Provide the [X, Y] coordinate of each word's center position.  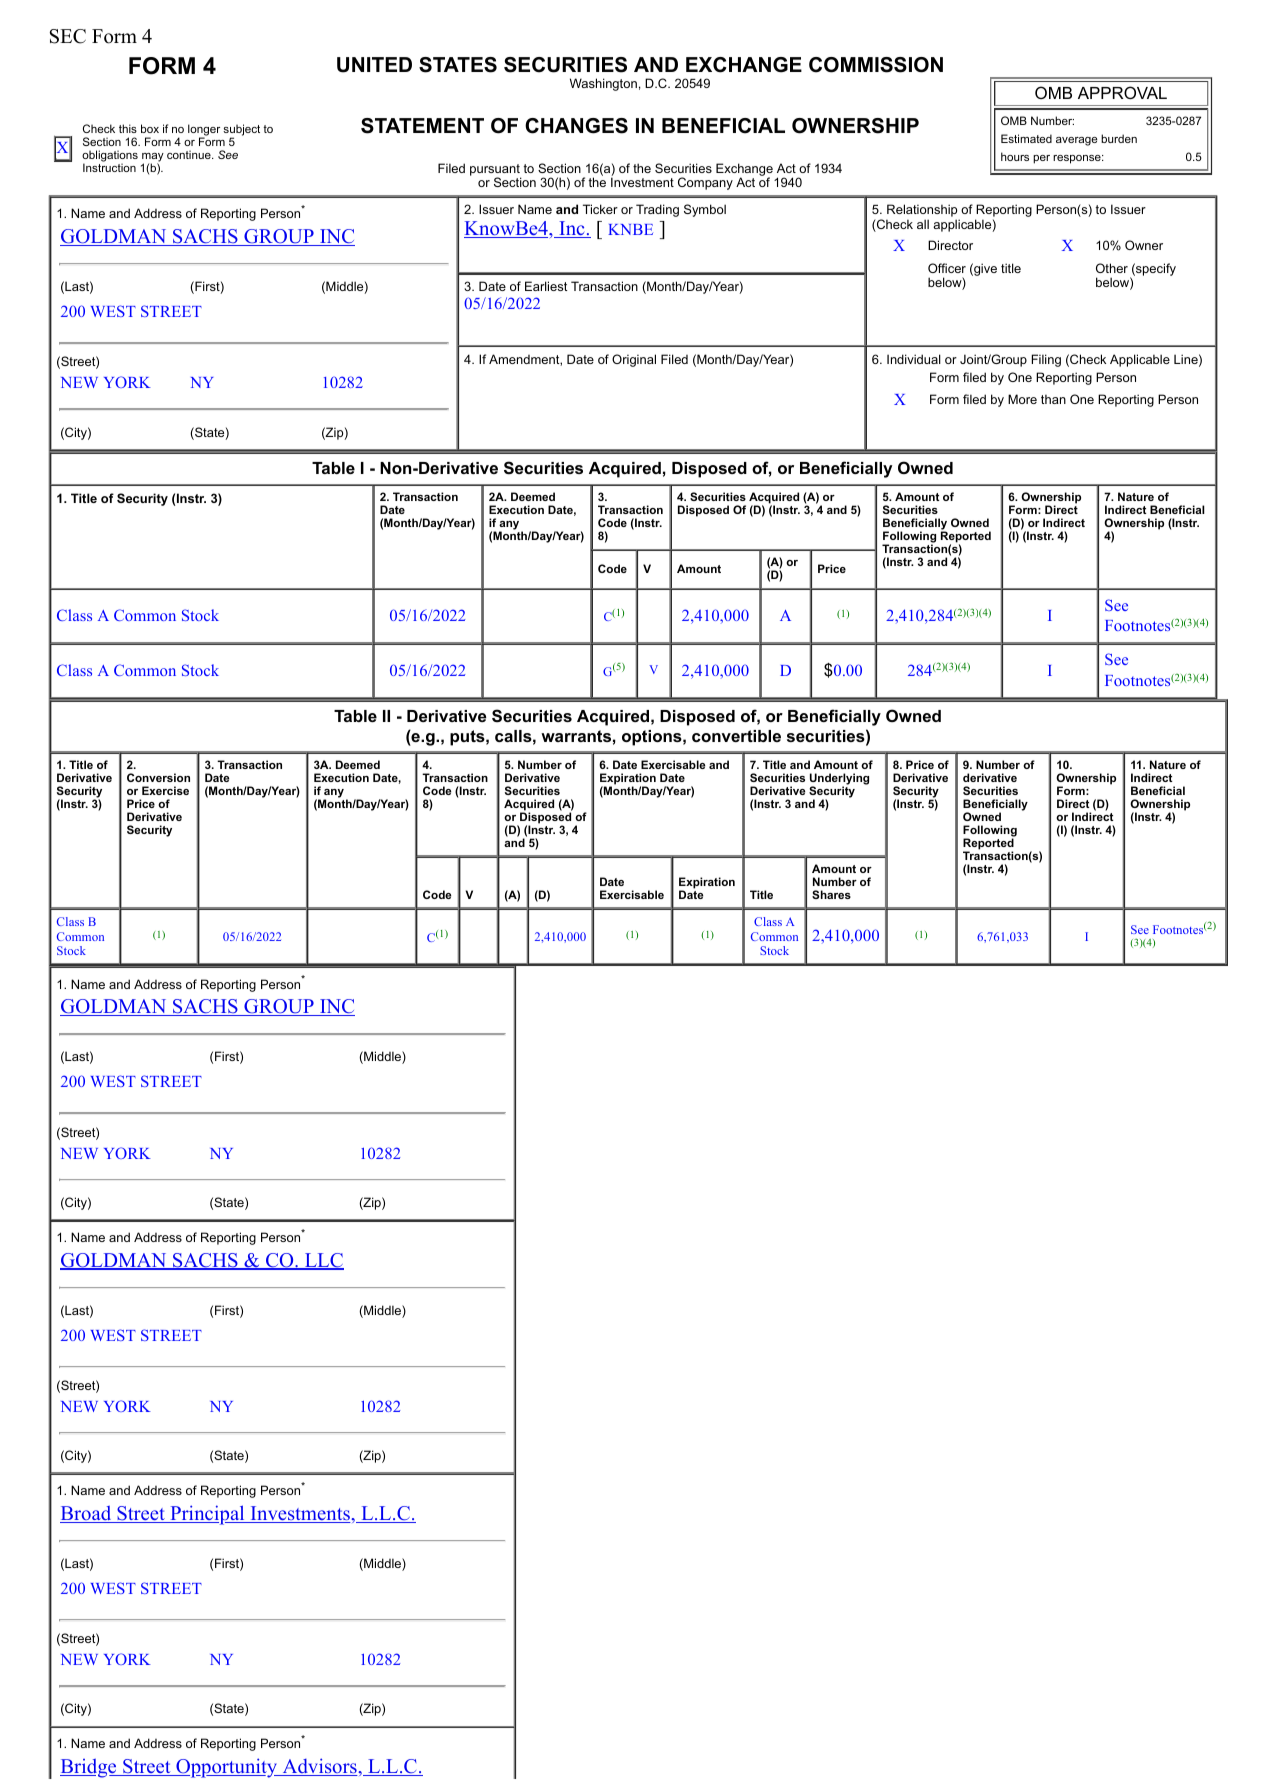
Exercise [165, 790]
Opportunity [227, 1768]
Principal [207, 1515]
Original [634, 360]
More [1022, 399]
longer [204, 131]
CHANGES [576, 126]
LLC [323, 1261]
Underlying [839, 780]
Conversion [158, 777]
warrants [576, 736]
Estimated [1026, 138]
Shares [831, 894]
